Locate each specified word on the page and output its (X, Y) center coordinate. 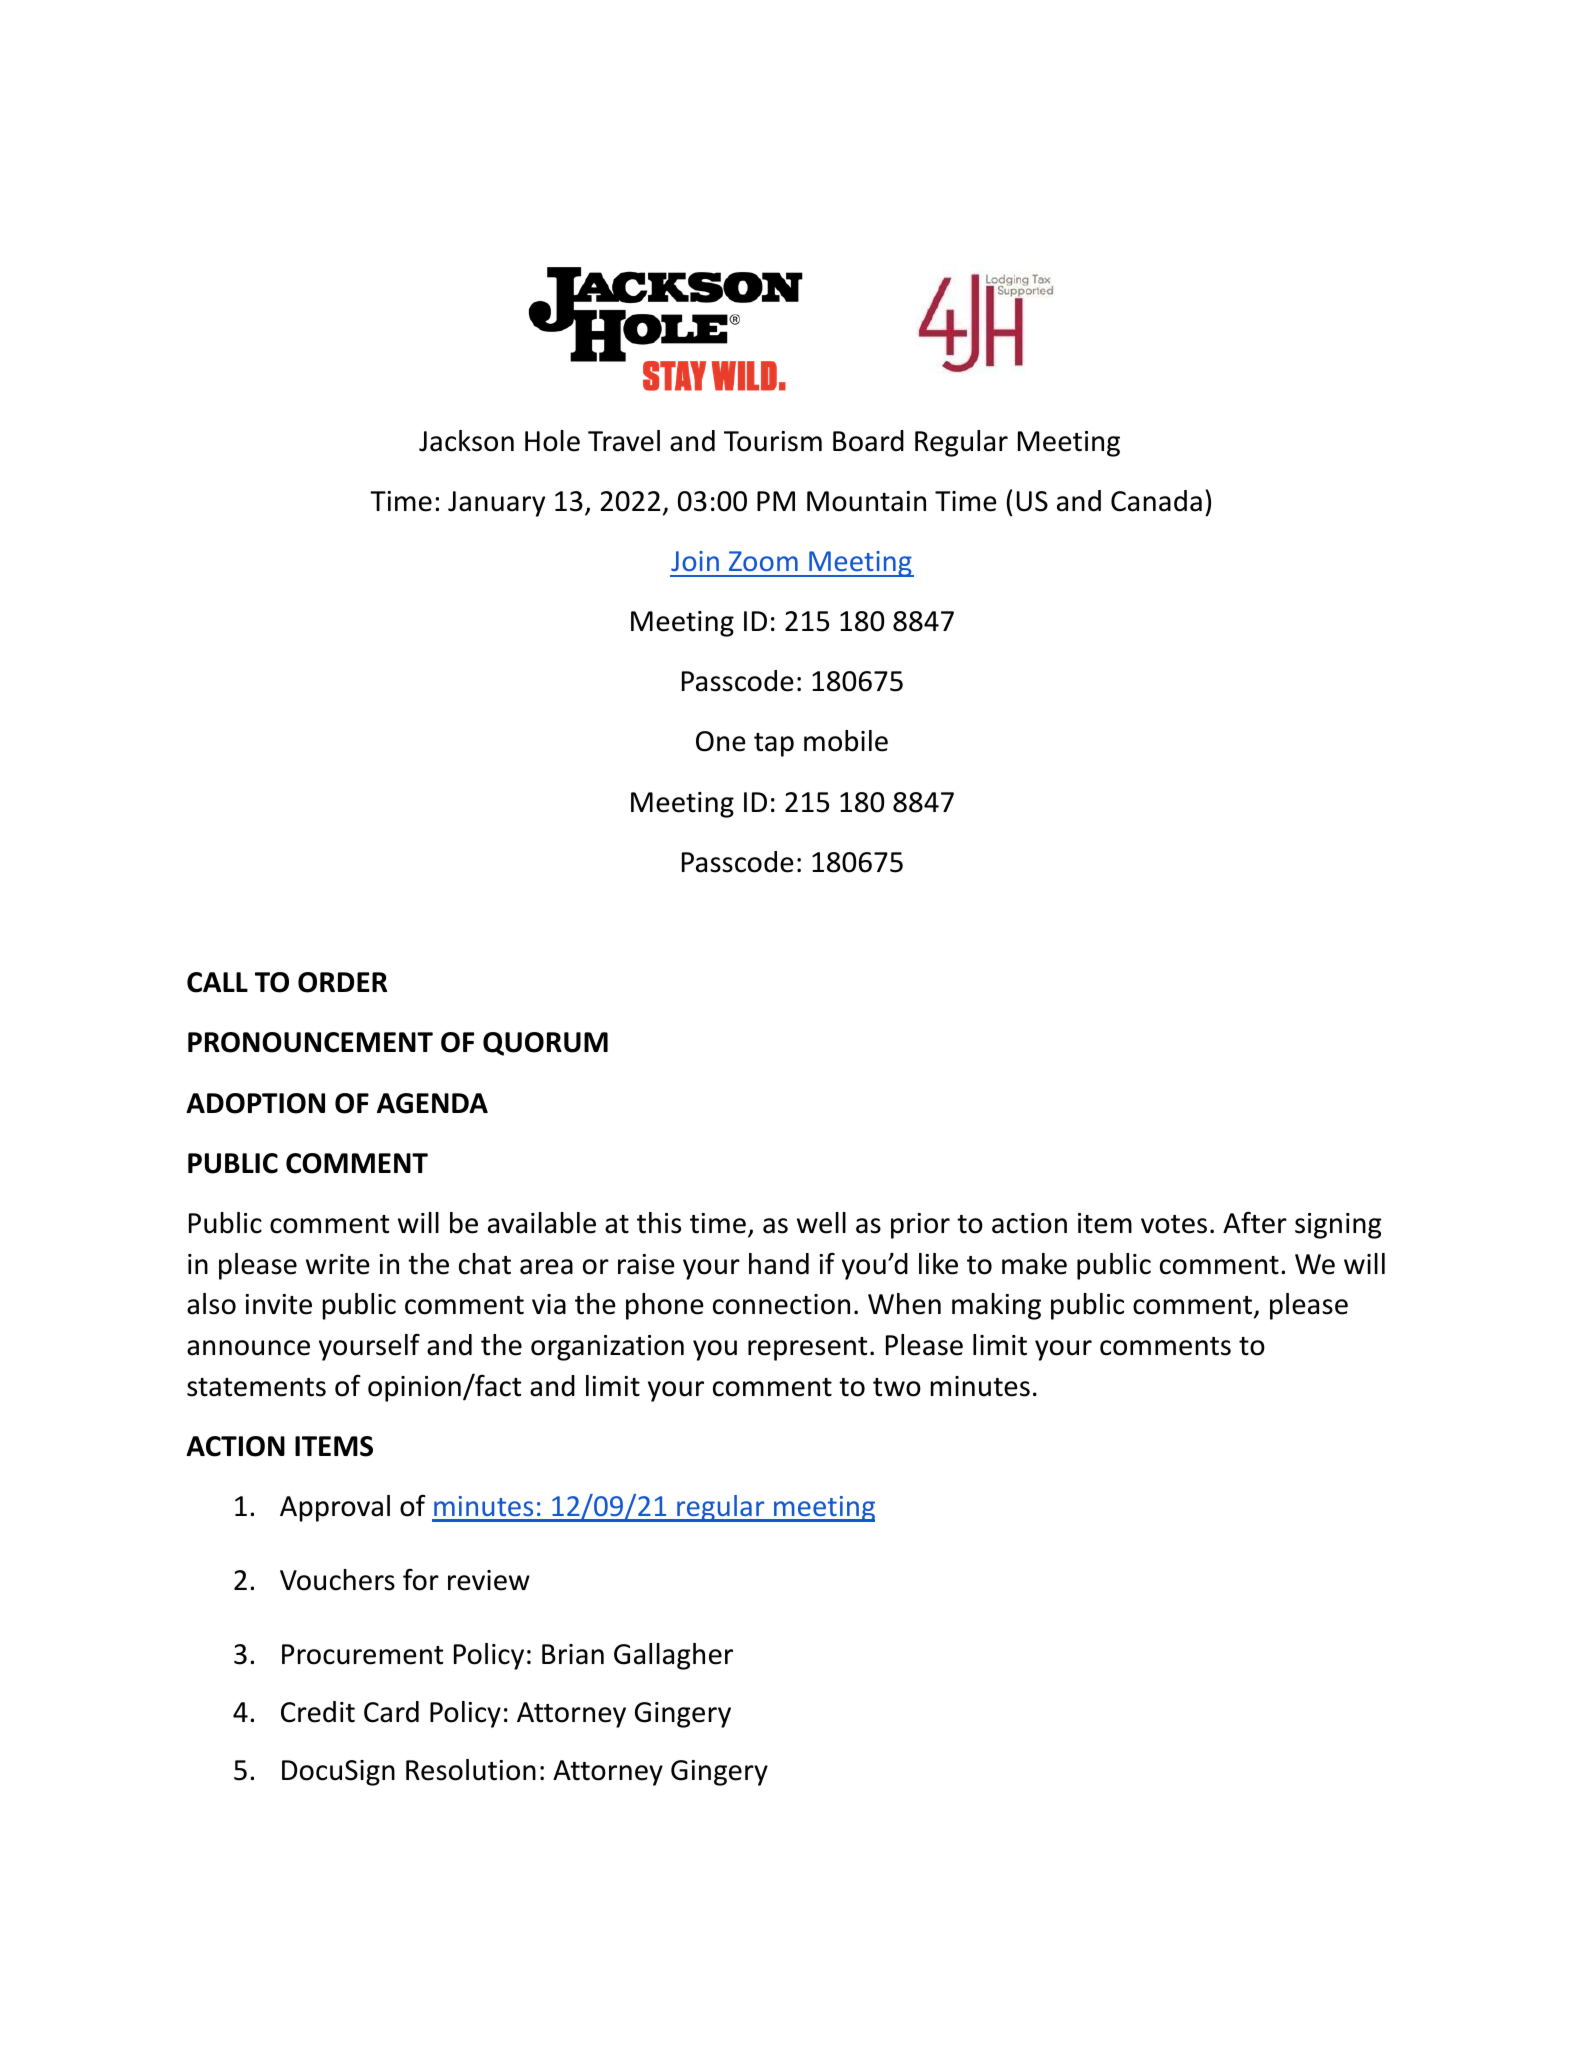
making (996, 1306)
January (496, 504)
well (821, 1223)
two (897, 1387)
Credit (318, 1712)
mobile (846, 741)
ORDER (342, 982)
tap (774, 745)
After (1255, 1222)
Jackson (466, 441)
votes (1174, 1224)
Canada (1156, 501)
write (338, 1264)
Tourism (773, 441)
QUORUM (545, 1044)
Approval (335, 1508)
